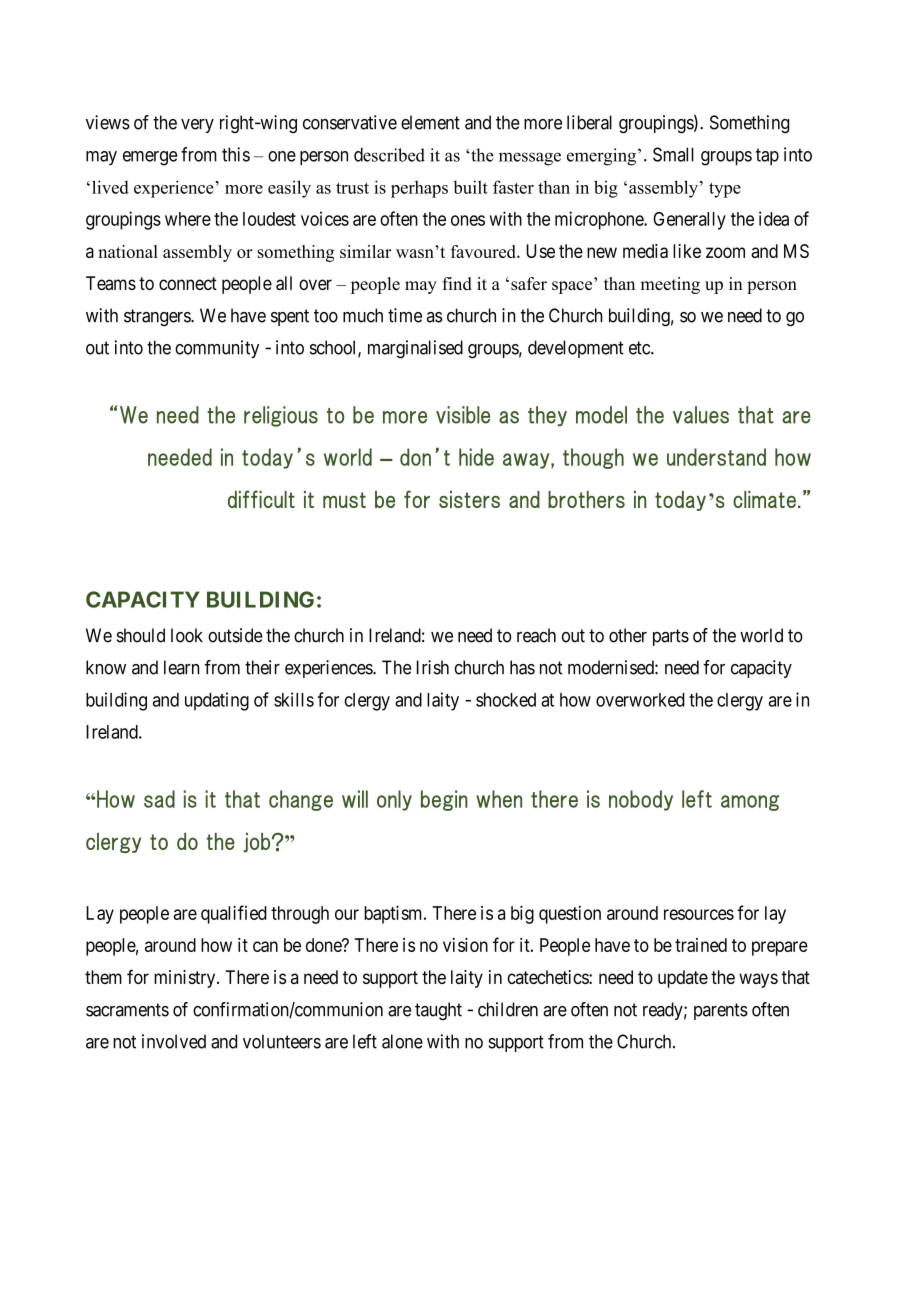  I want to click on shocked, so click(506, 700).
